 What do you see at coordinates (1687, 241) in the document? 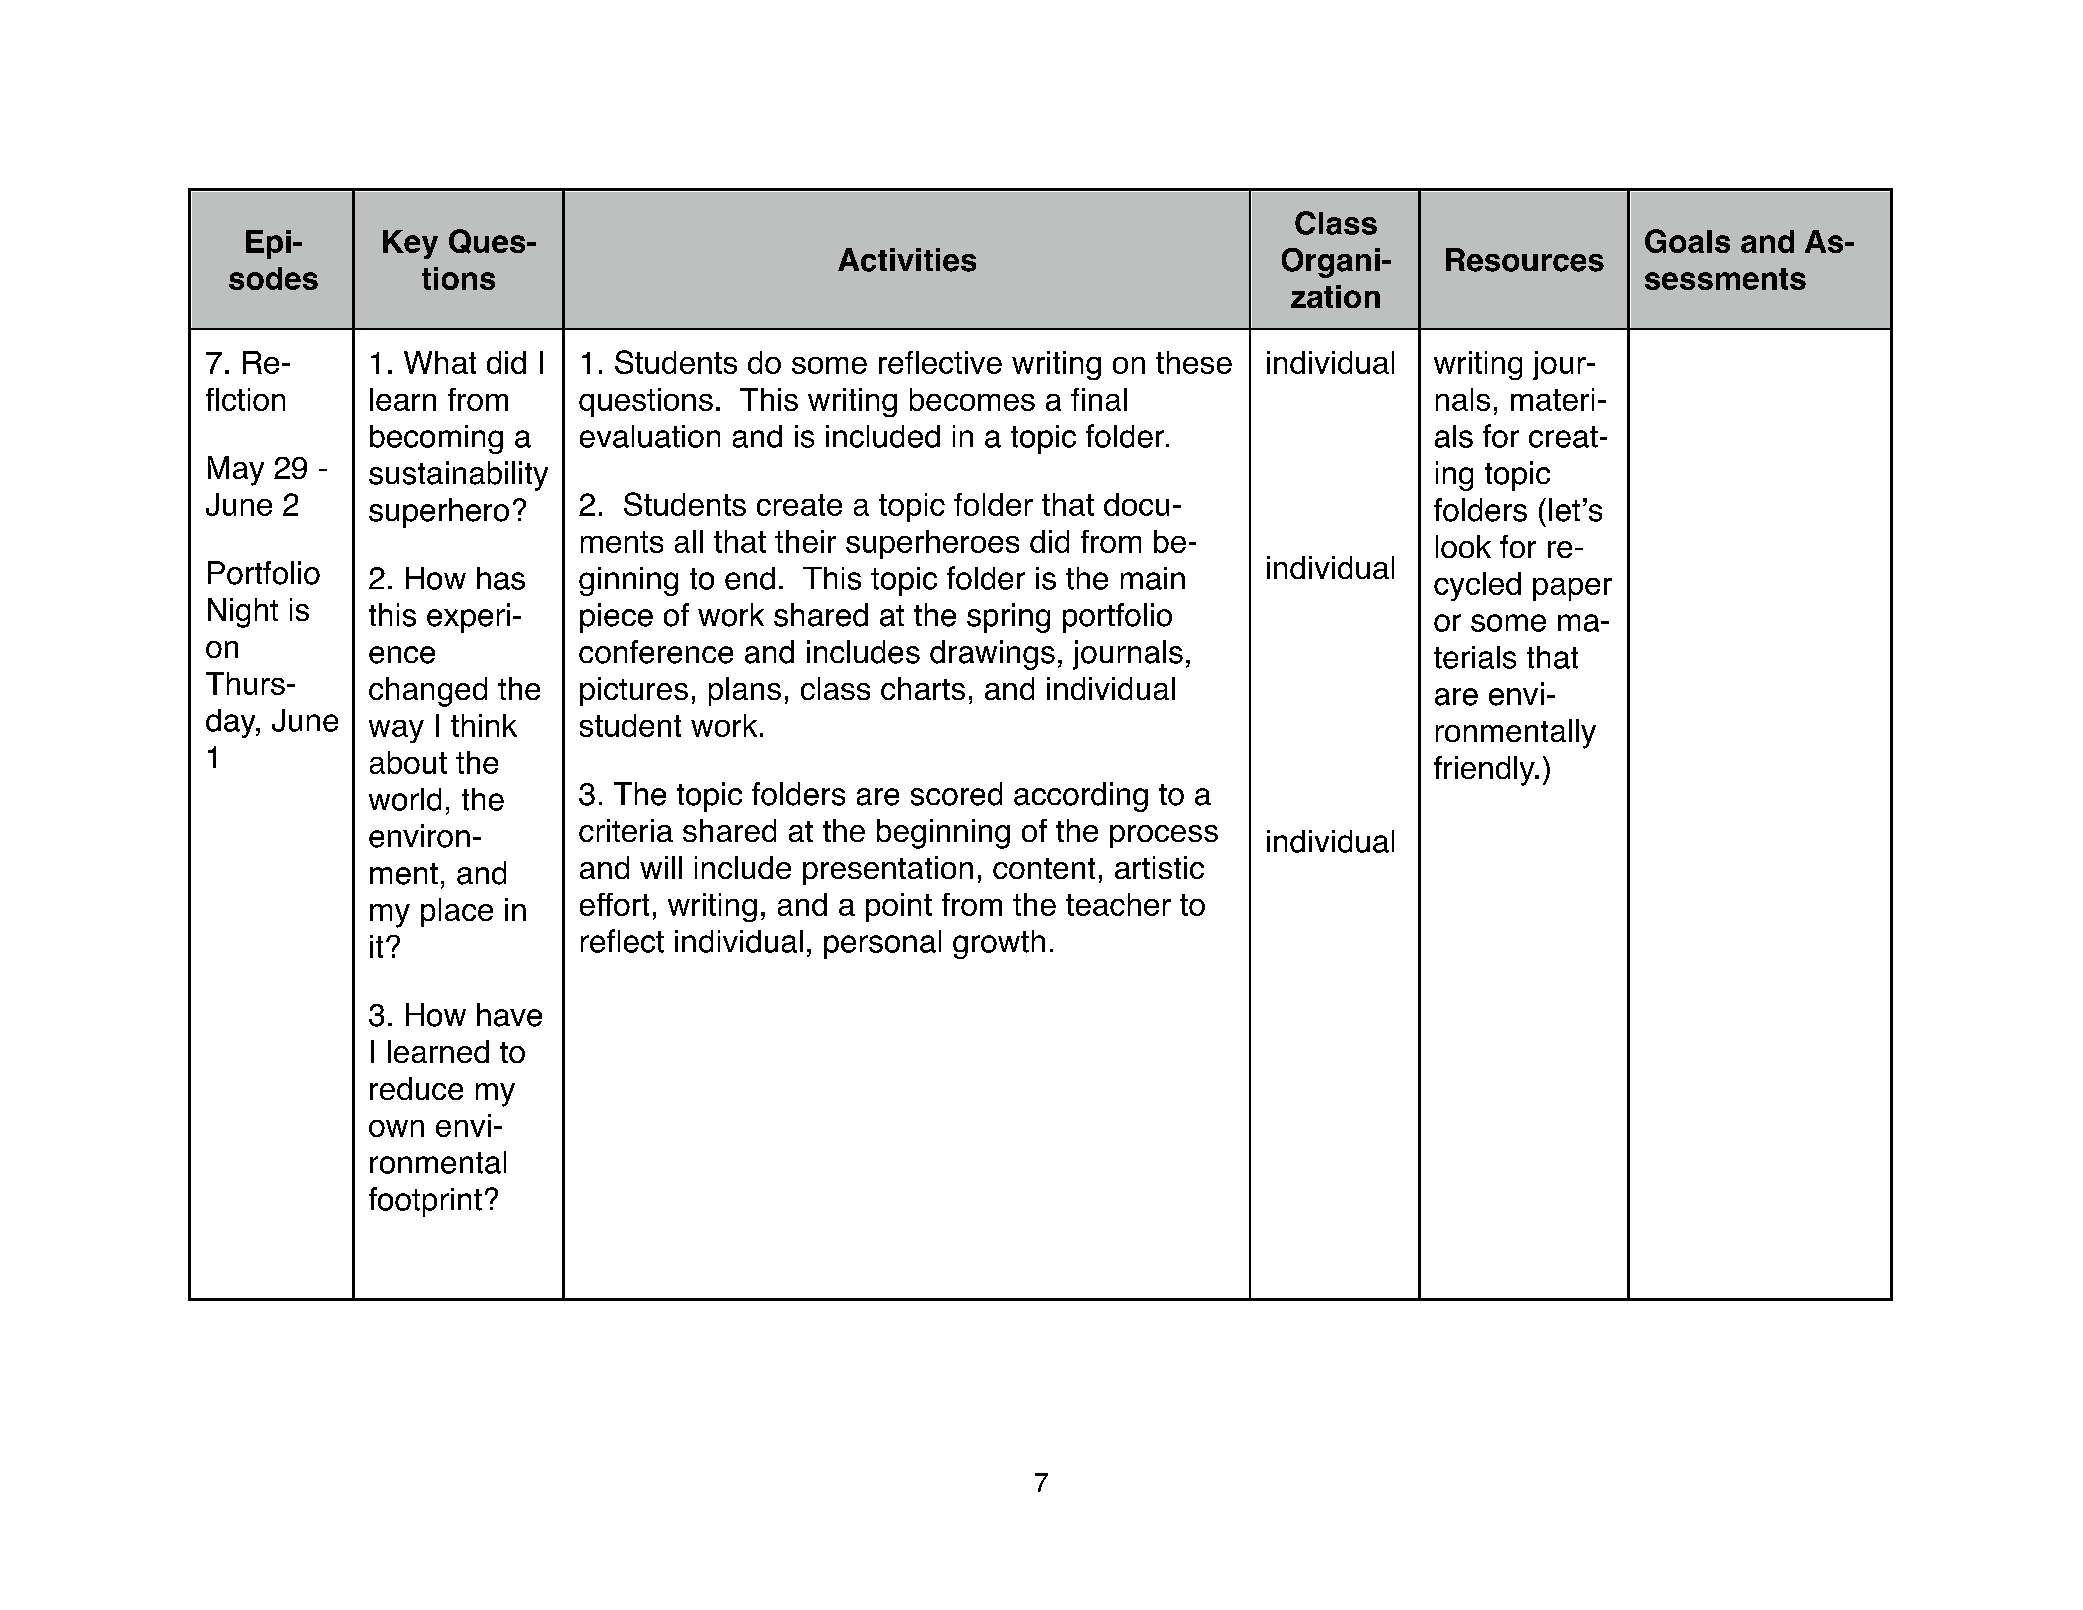
I see `Goals` at bounding box center [1687, 241].
